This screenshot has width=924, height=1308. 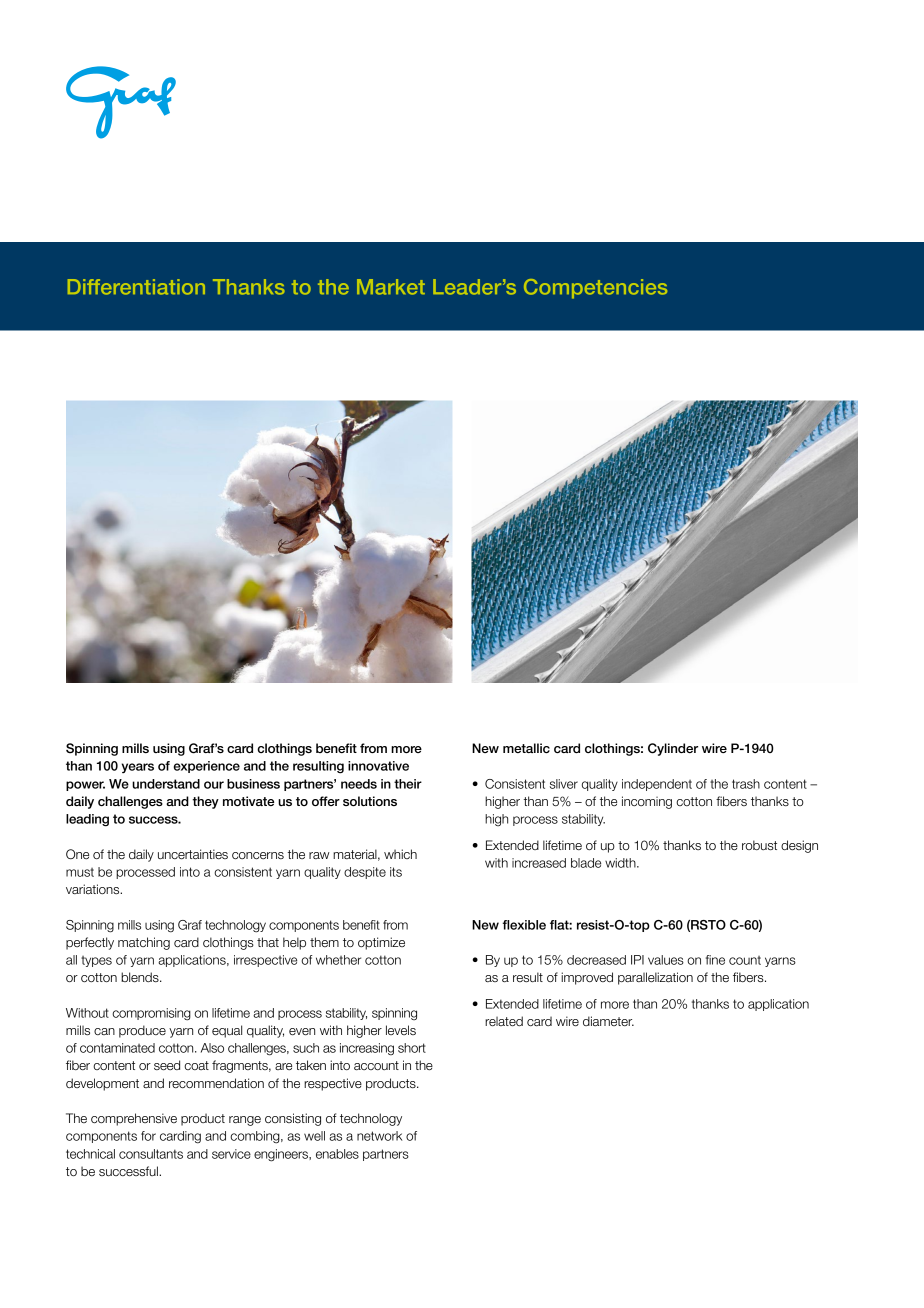 What do you see at coordinates (148, 1136) in the screenshot?
I see `for` at bounding box center [148, 1136].
